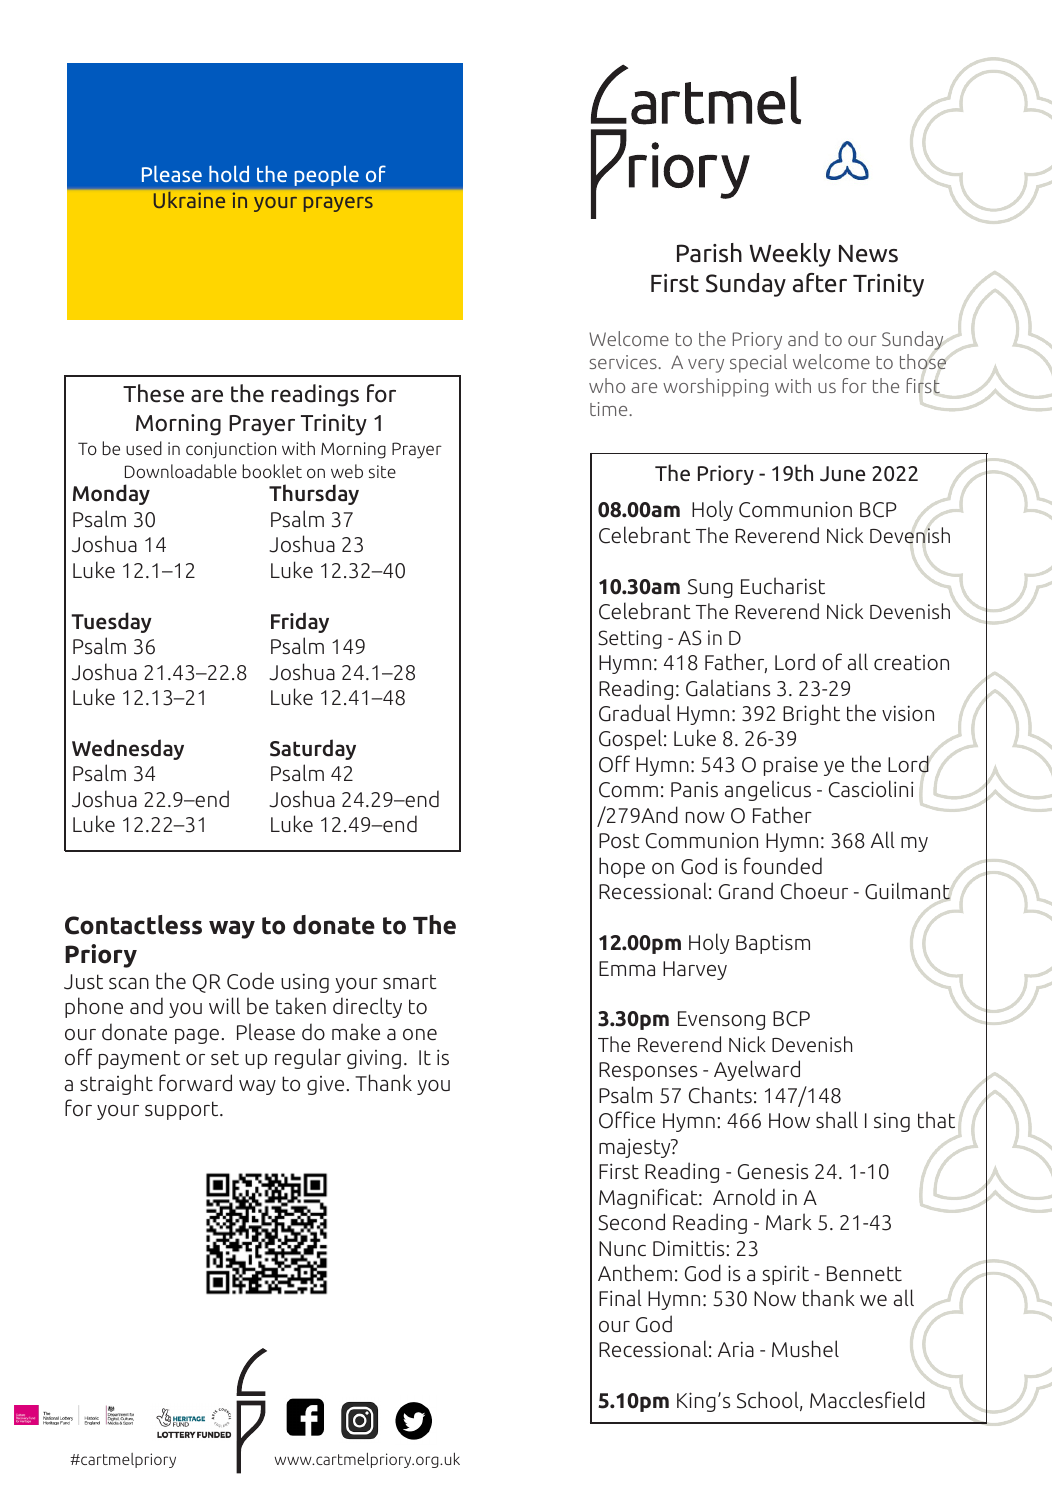 This screenshot has width=1052, height=1488. What do you see at coordinates (128, 749) in the screenshot?
I see `Wednesday` at bounding box center [128, 749].
